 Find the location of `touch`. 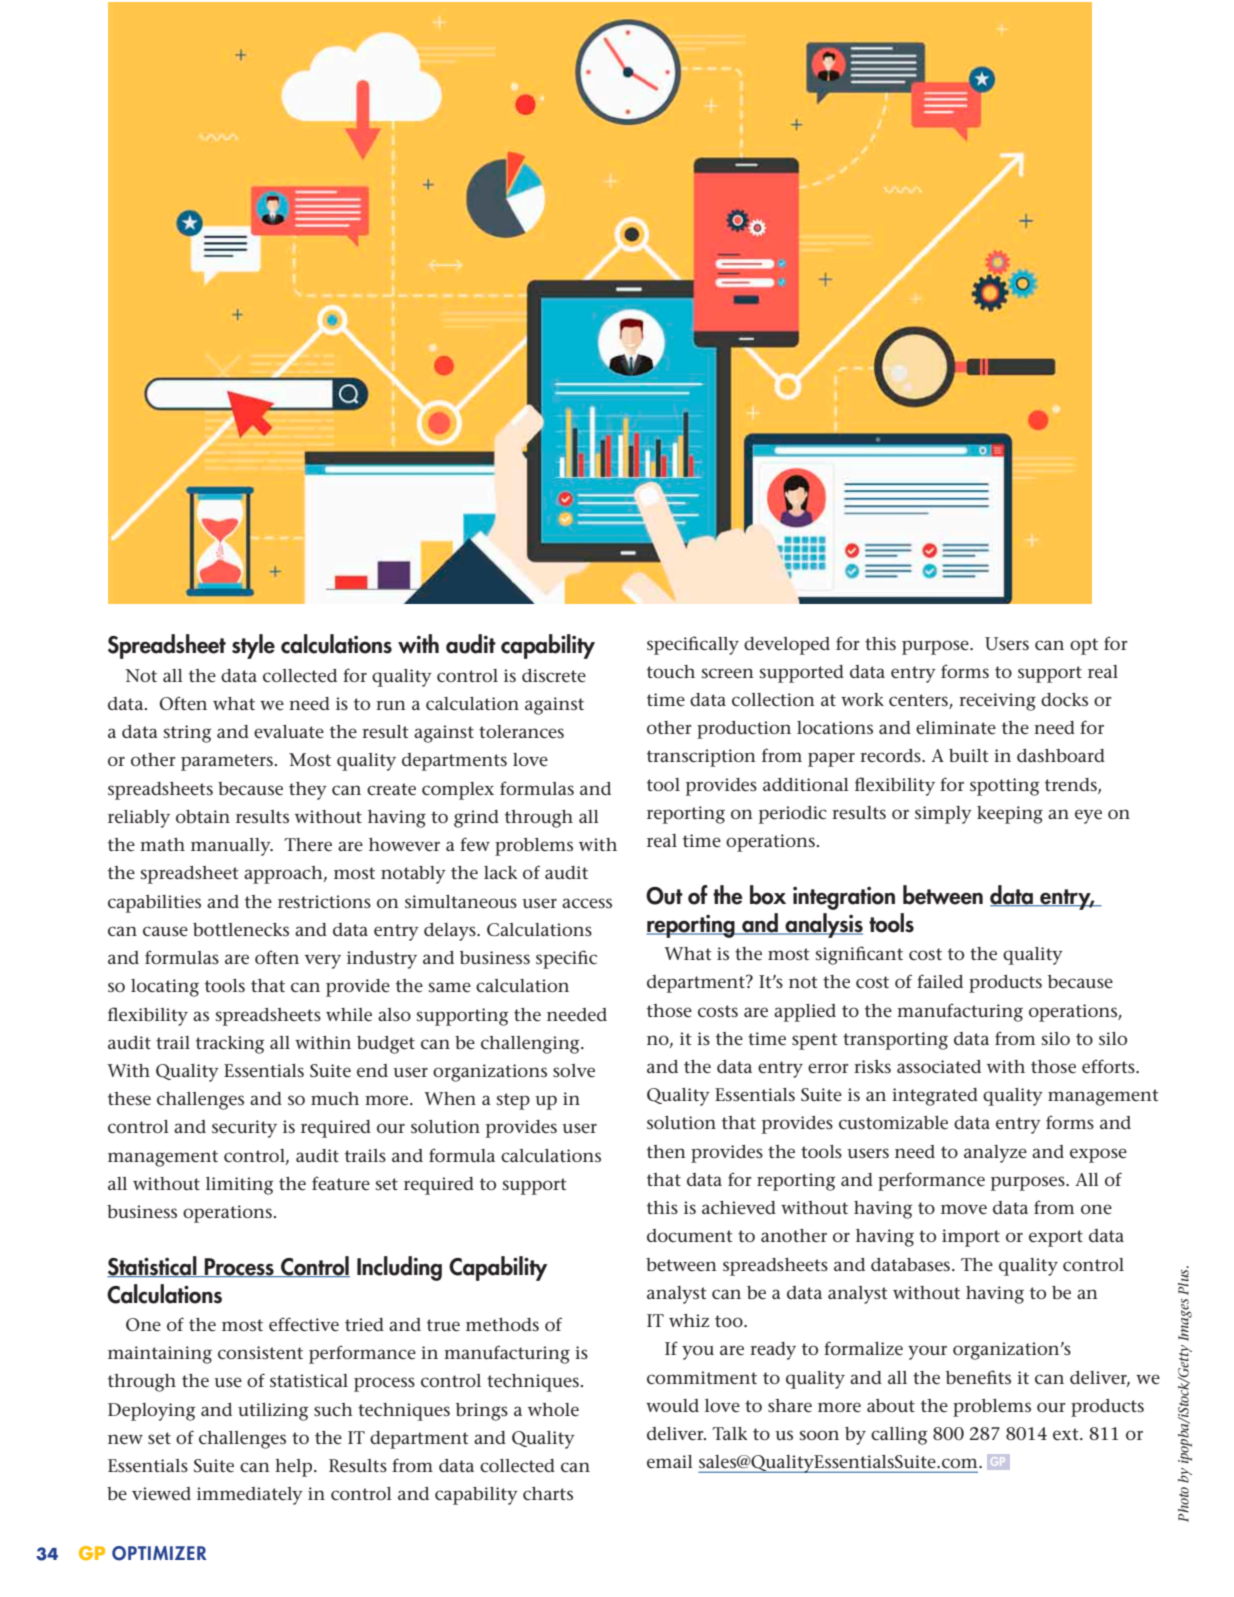

touch is located at coordinates (671, 672).
